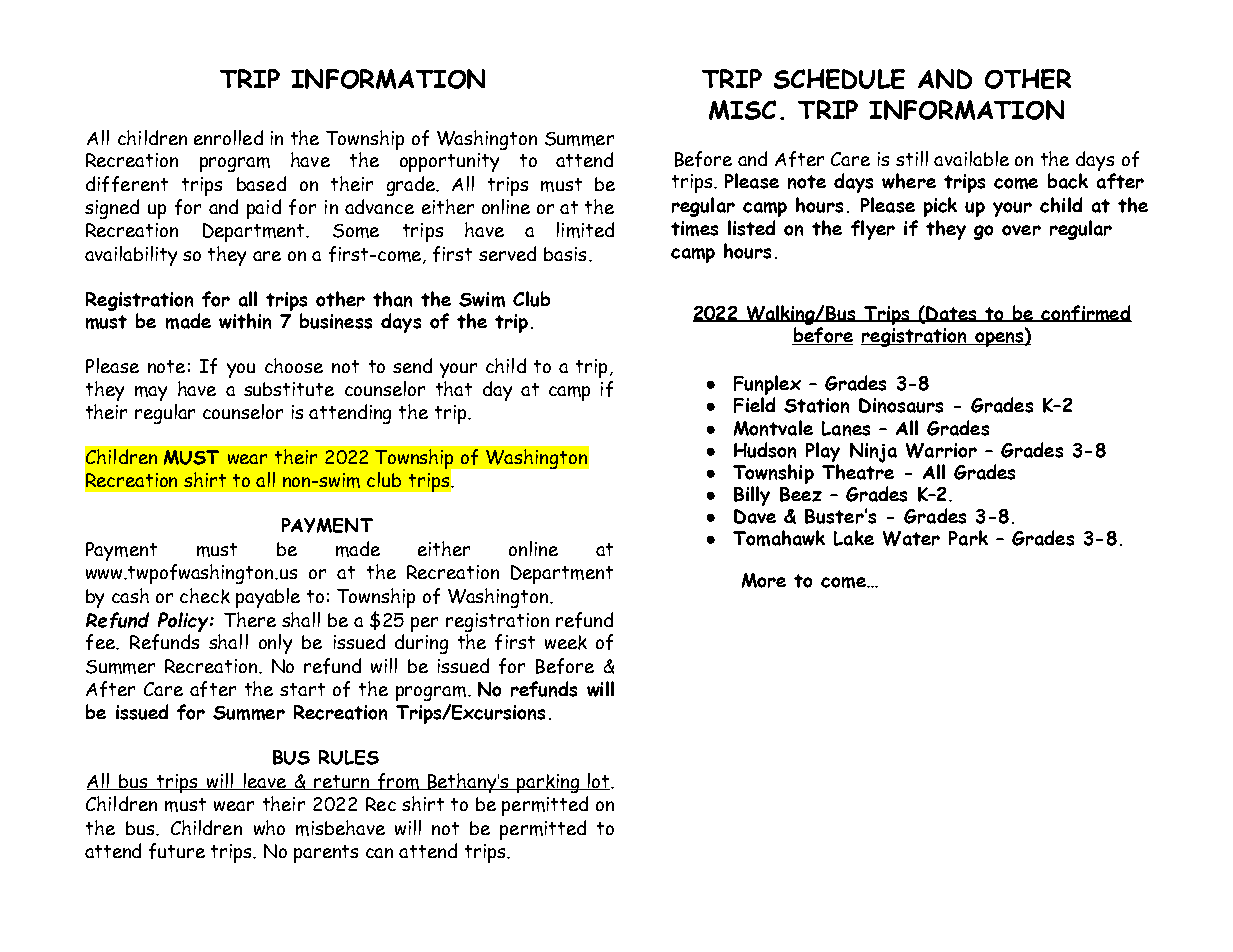  What do you see at coordinates (454, 388) in the document?
I see `that` at bounding box center [454, 388].
